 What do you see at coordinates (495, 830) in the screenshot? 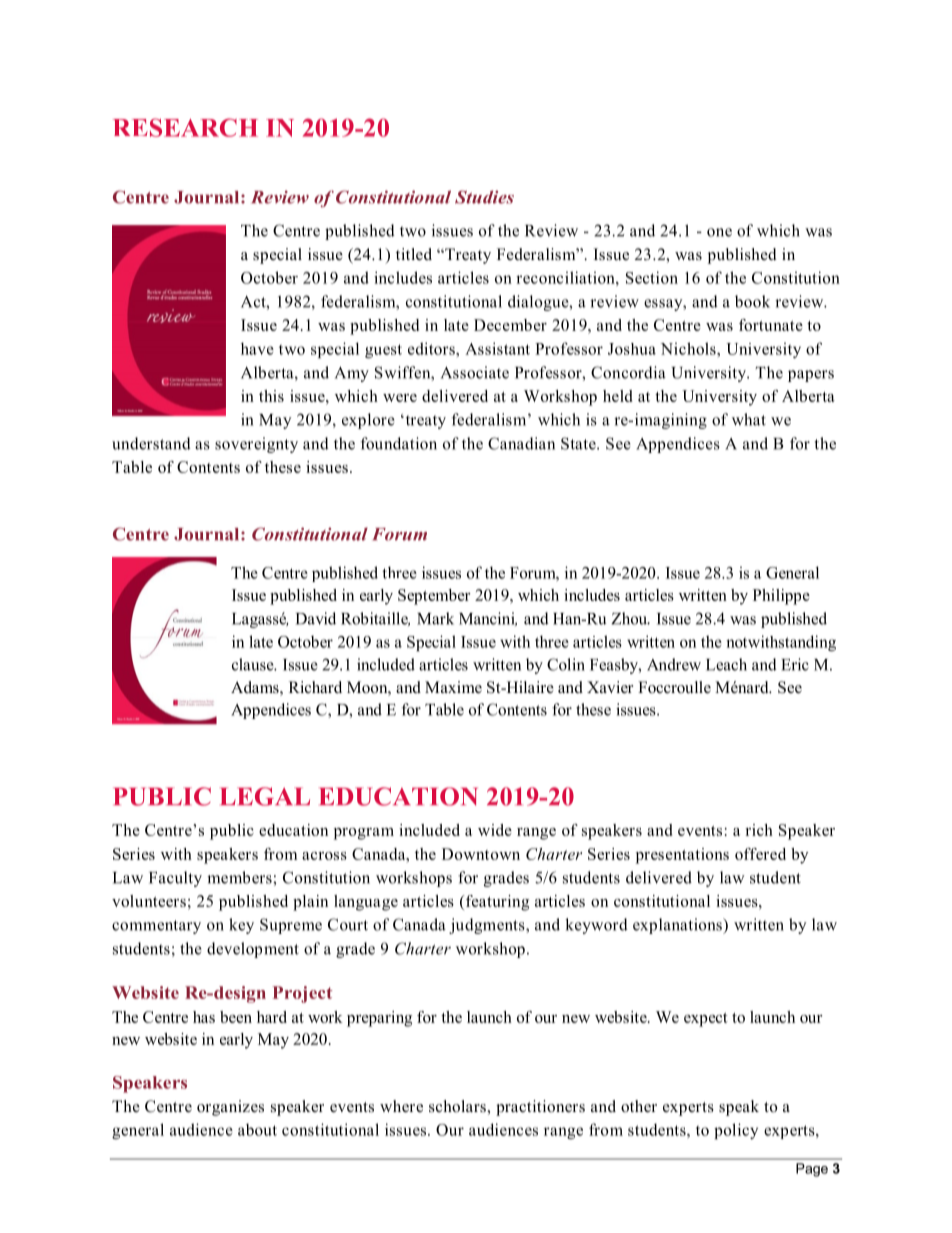
I see `wide` at bounding box center [495, 830].
